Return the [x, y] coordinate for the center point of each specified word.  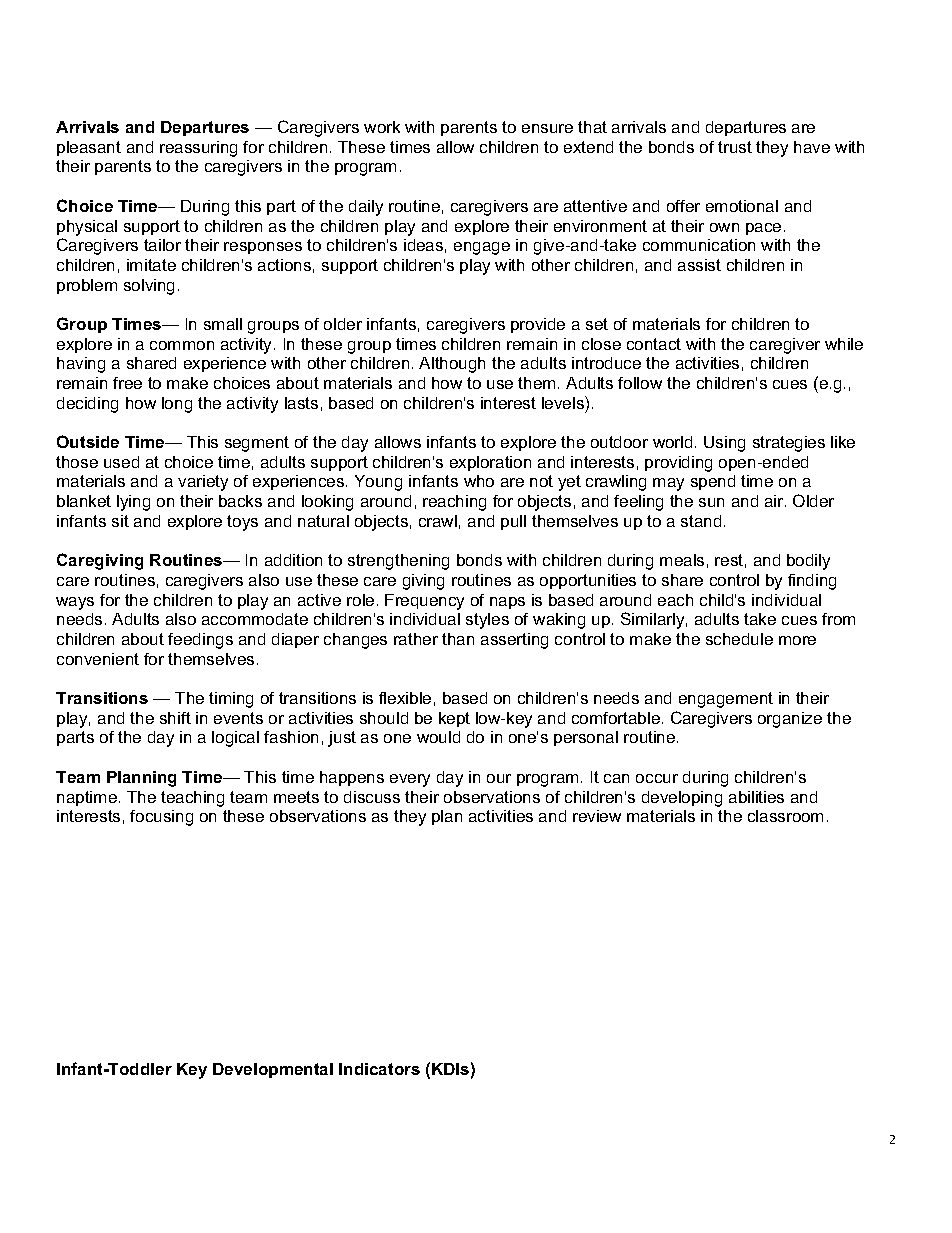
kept [454, 719]
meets [296, 797]
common [182, 345]
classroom [785, 816]
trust [735, 147]
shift [175, 718]
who [479, 481]
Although [452, 365]
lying [133, 503]
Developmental [273, 1070]
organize [790, 720]
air [775, 501]
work [382, 127]
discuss [372, 797]
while [844, 344]
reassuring [198, 149]
